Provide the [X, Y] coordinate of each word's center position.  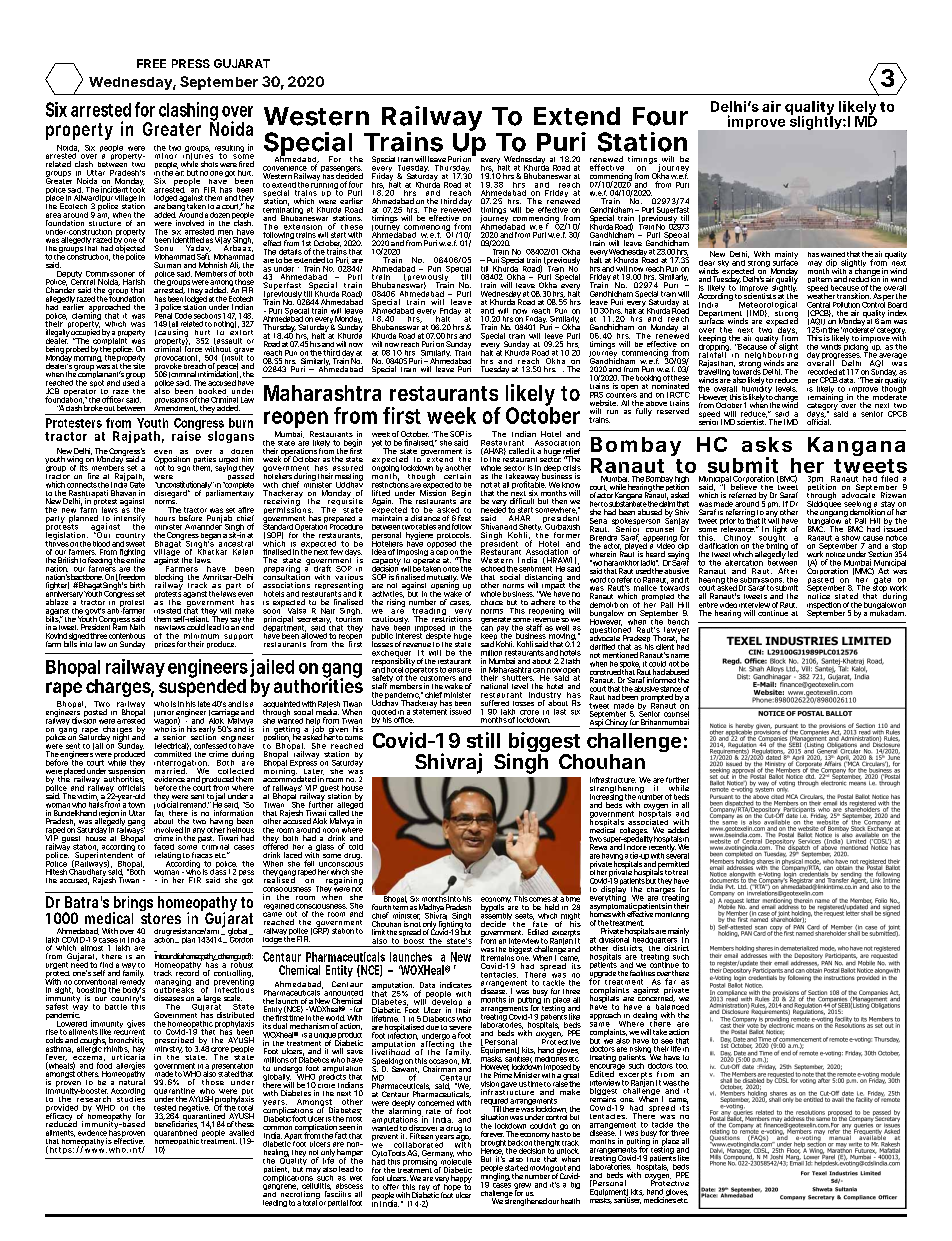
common [277, 1128]
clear [707, 263]
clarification [718, 546]
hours [165, 518]
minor [166, 156]
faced [164, 846]
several [677, 854]
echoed [493, 569]
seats [524, 916]
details [290, 252]
